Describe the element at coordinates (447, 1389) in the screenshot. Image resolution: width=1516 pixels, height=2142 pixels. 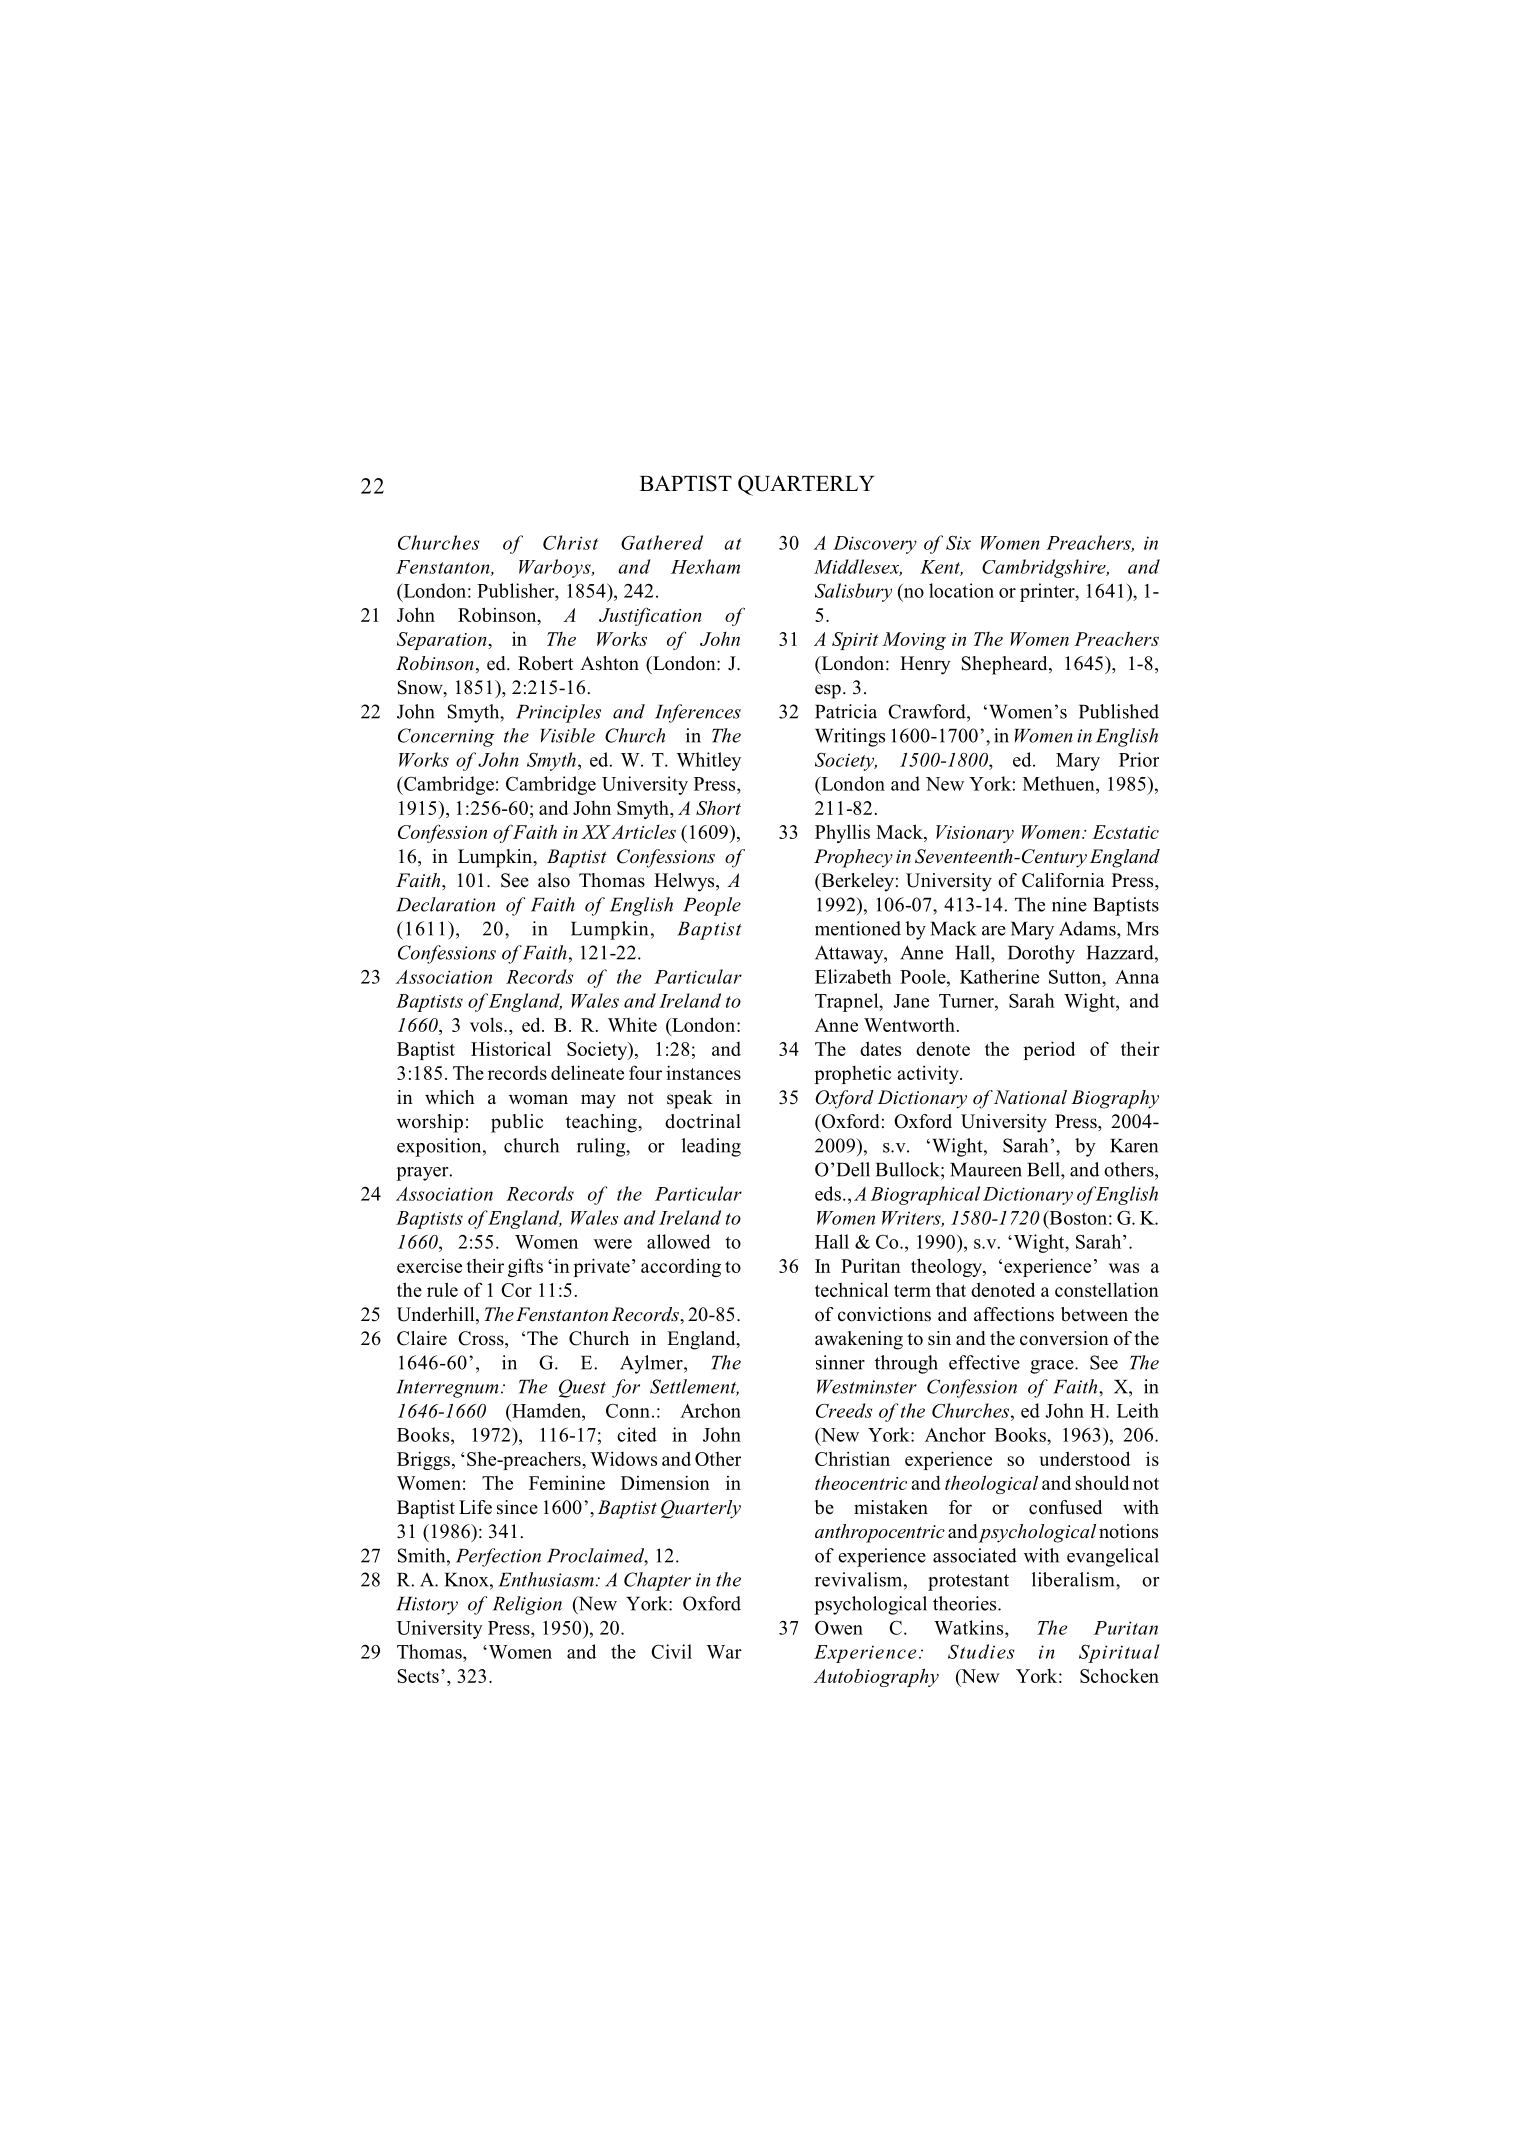
I see `Interregnum` at that location.
